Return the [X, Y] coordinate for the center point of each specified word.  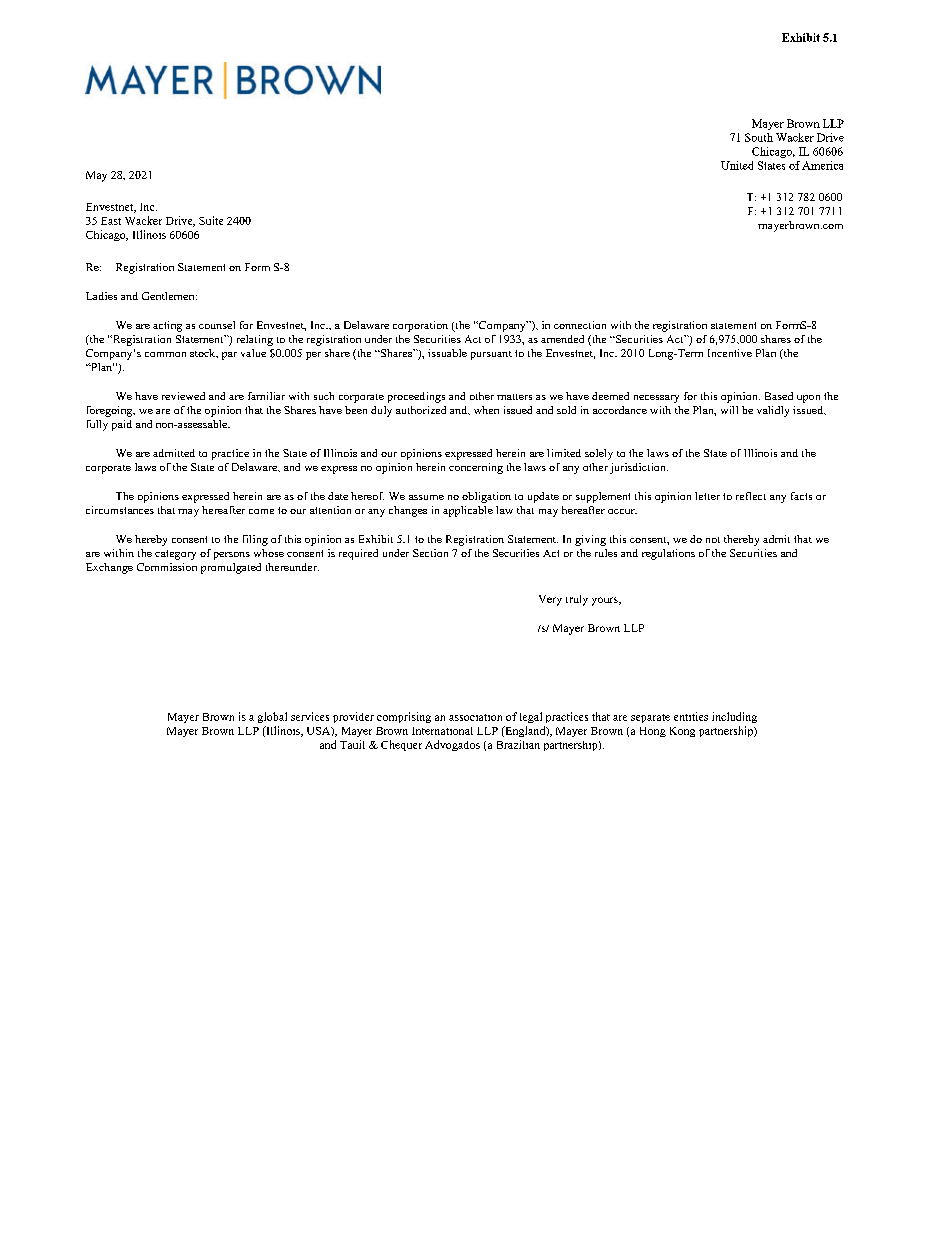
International [442, 731]
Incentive [730, 353]
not [713, 540]
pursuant [491, 355]
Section [430, 553]
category [175, 555]
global [272, 717]
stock [204, 353]
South [759, 137]
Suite [211, 220]
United [737, 165]
